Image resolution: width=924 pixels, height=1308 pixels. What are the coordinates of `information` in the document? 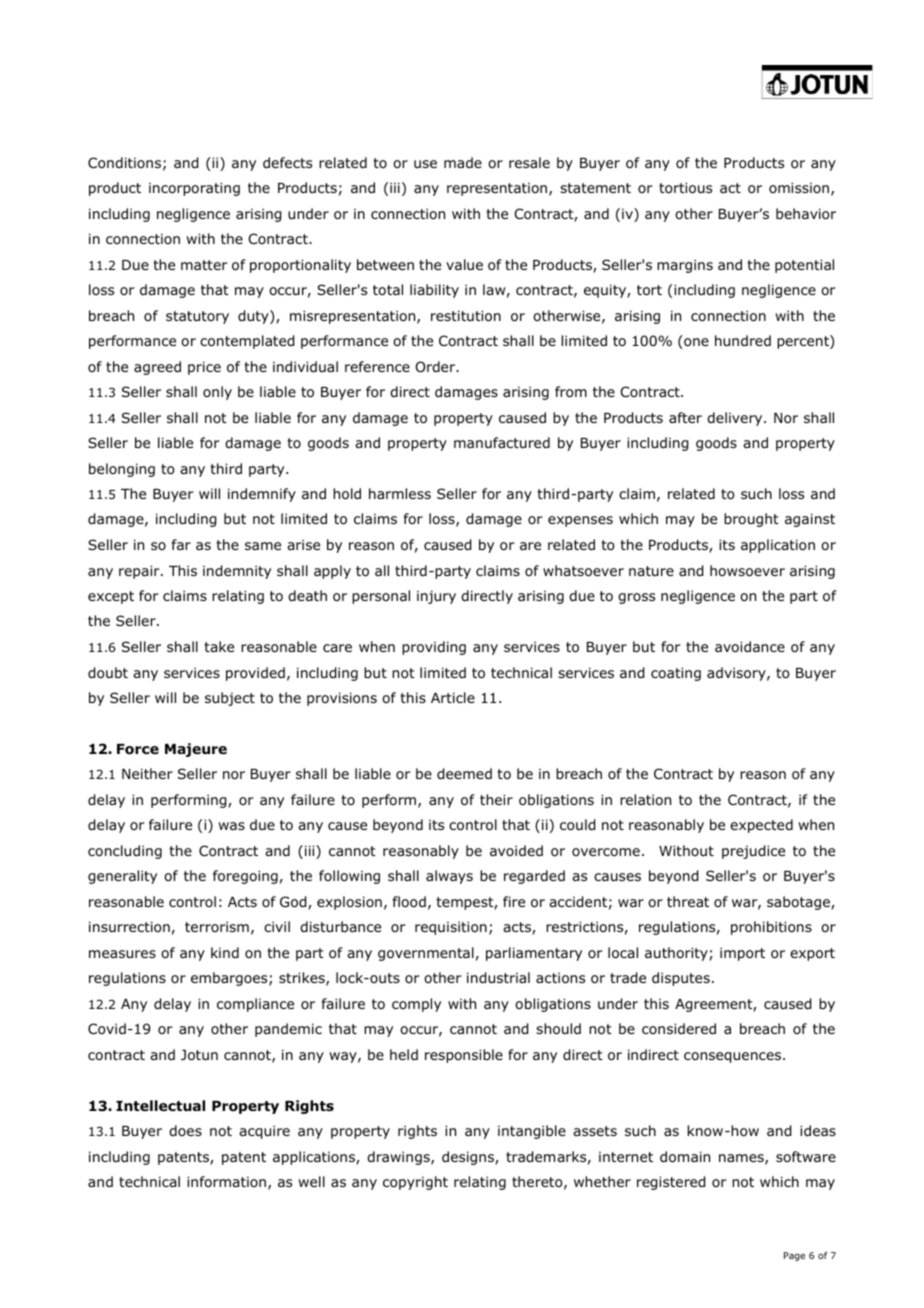 It's located at (226, 1181).
